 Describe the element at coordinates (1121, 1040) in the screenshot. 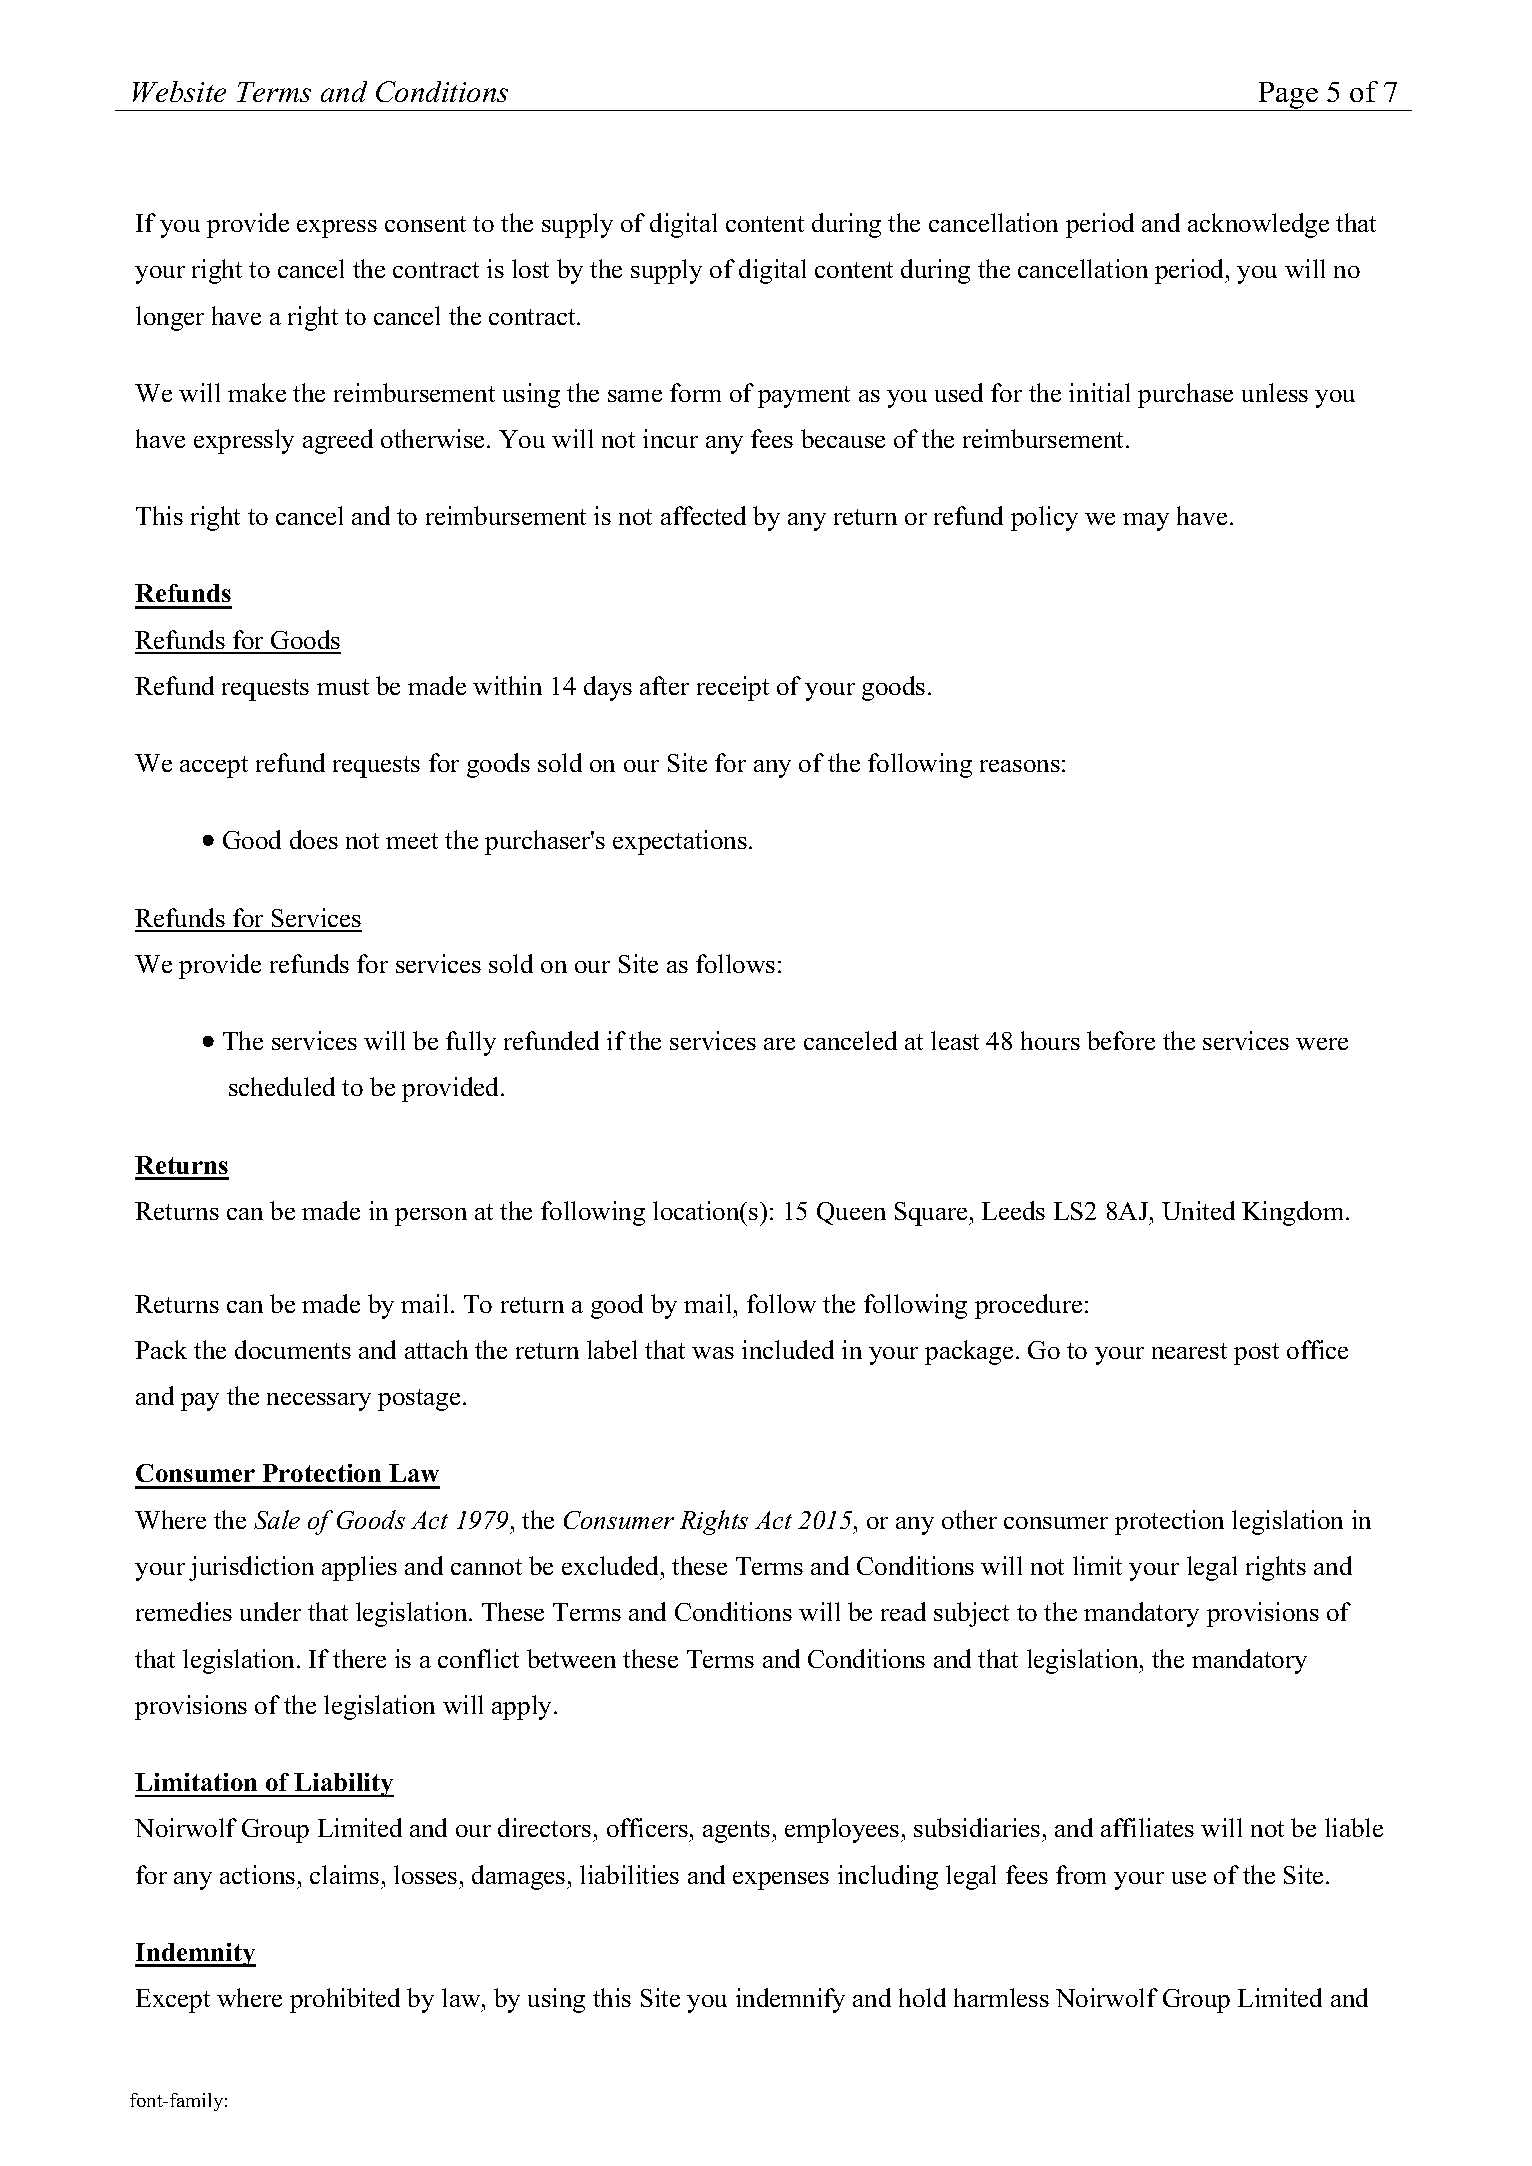

I see `before` at that location.
